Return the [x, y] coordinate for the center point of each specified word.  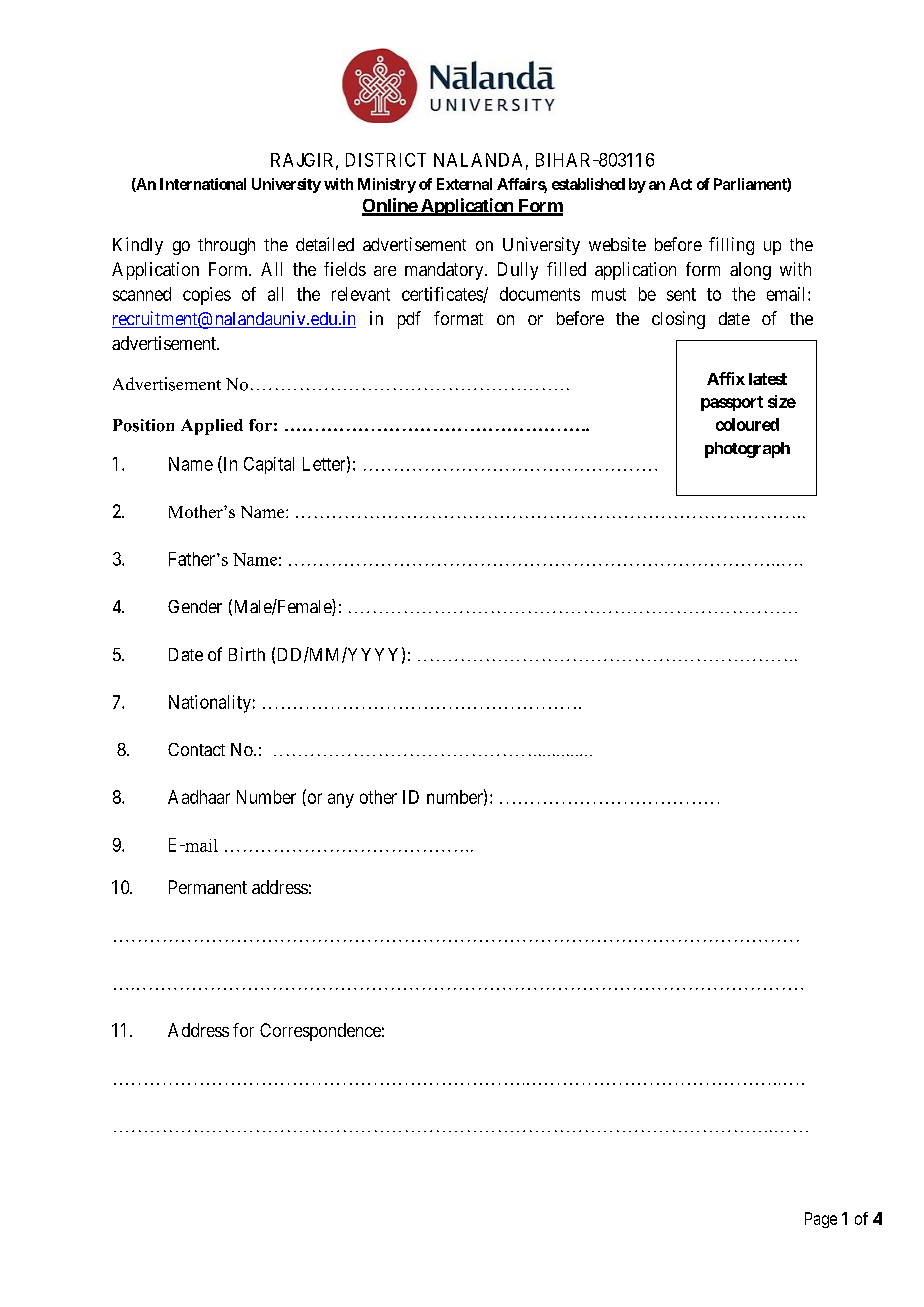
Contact [196, 749]
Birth [247, 654]
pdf [409, 320]
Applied [212, 427]
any [341, 800]
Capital [269, 465]
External [464, 184]
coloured [747, 424]
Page [821, 1220]
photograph [747, 450]
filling [731, 246]
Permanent [208, 887]
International [203, 184]
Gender [195, 606]
